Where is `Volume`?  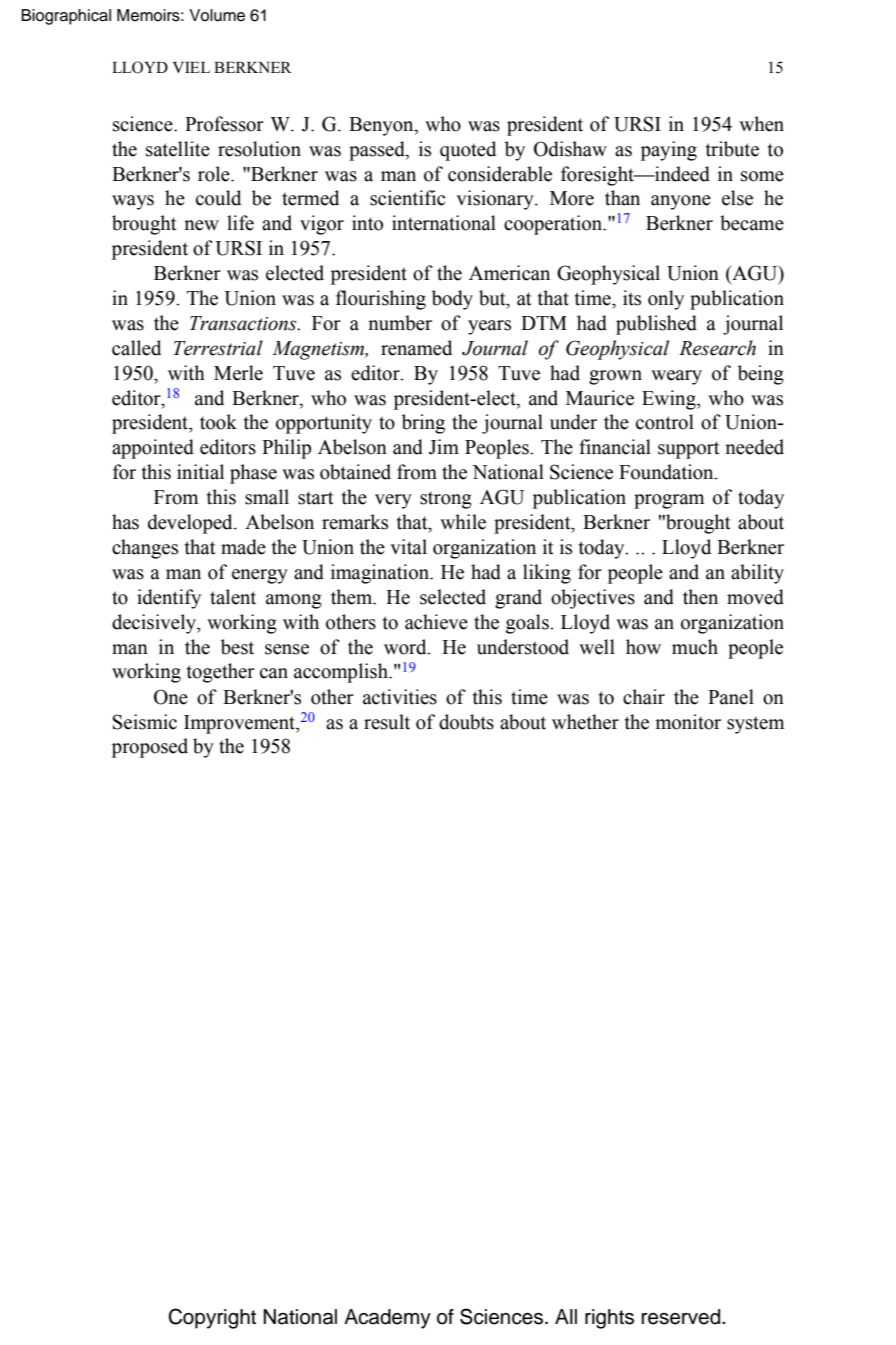
Volume is located at coordinates (217, 15).
